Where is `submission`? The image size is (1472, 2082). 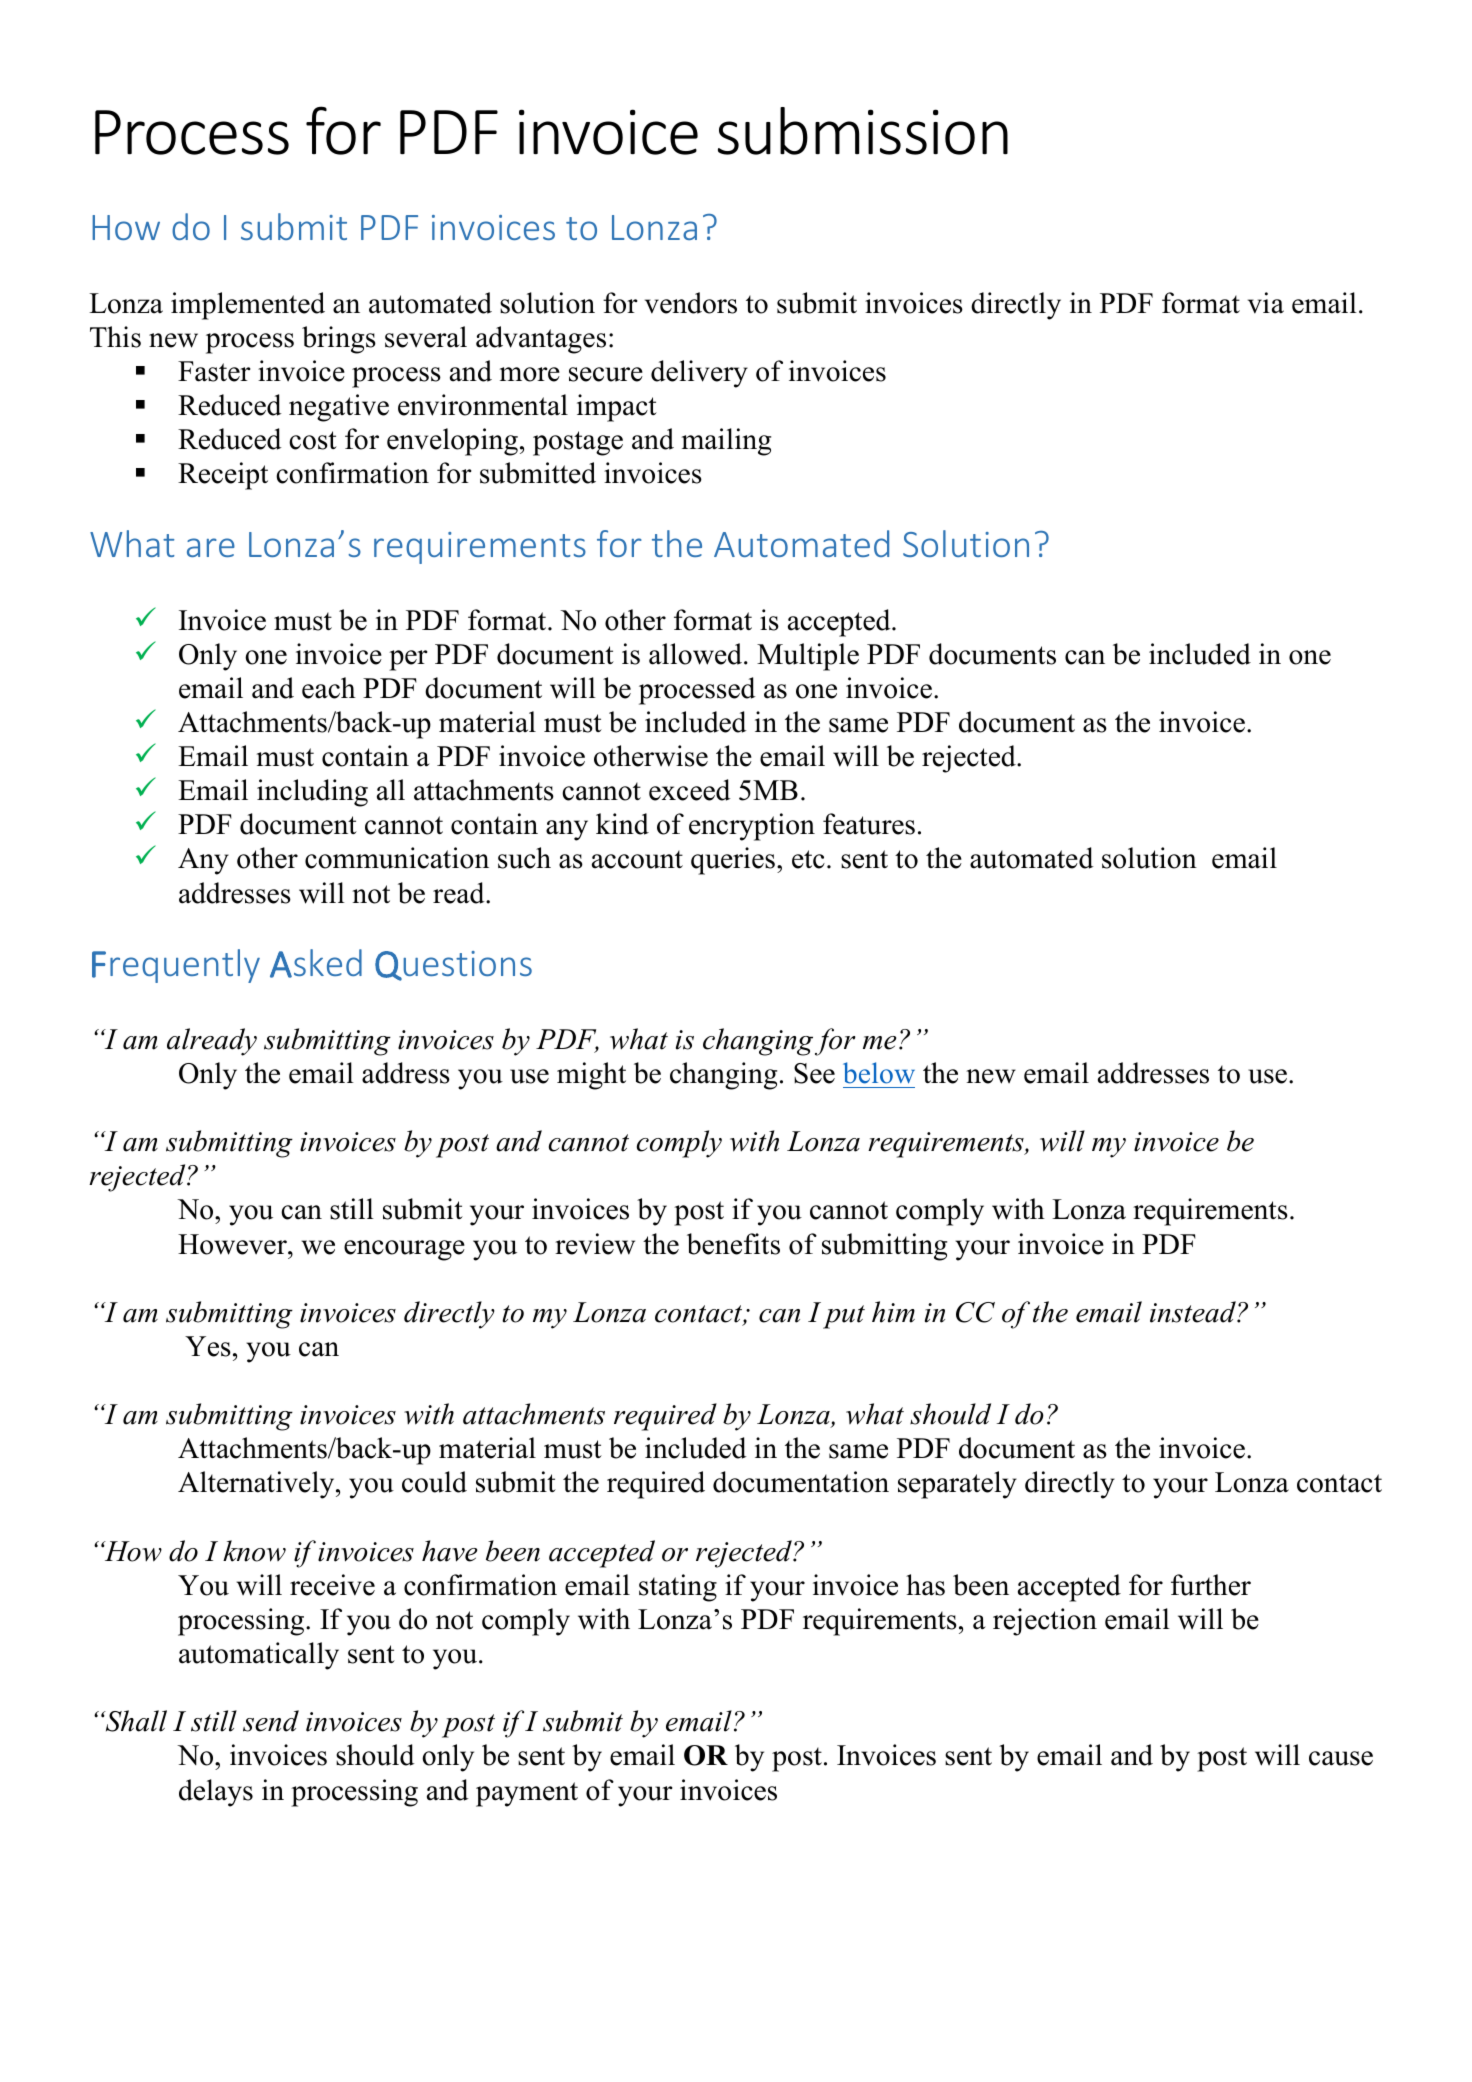
submission is located at coordinates (863, 131).
